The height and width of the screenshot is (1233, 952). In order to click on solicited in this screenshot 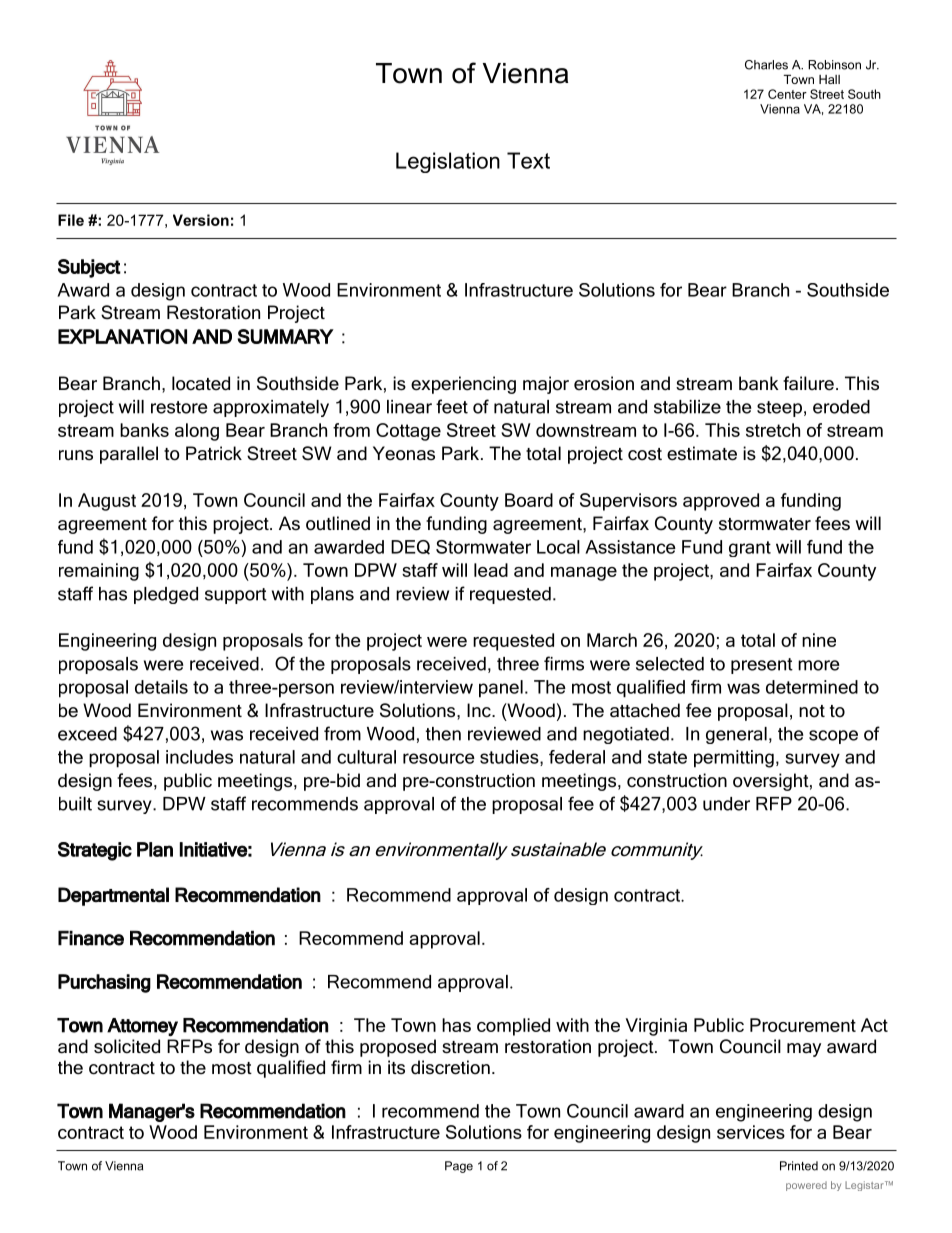, I will do `click(127, 1046)`.
